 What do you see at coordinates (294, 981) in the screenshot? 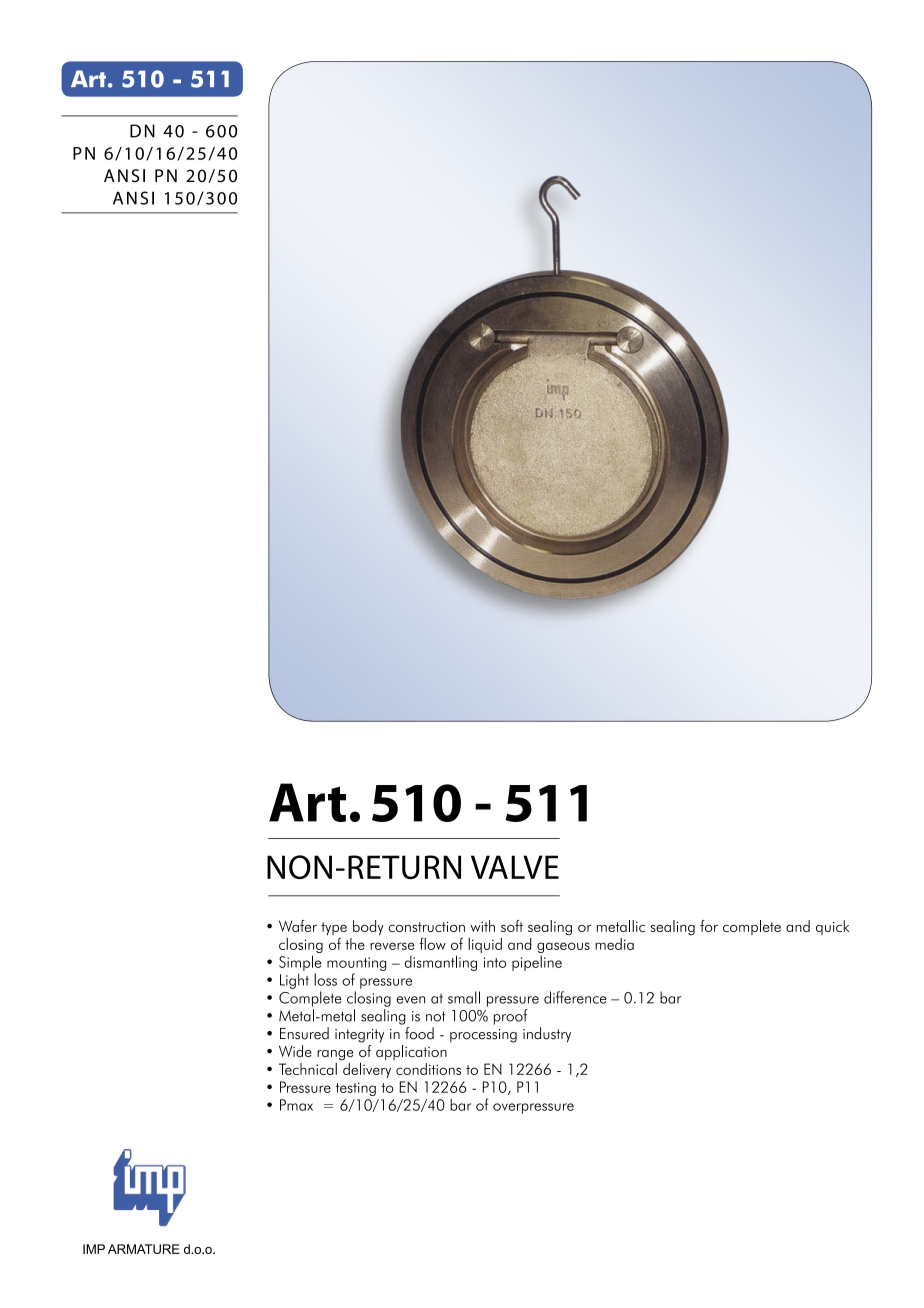
I see `Light` at bounding box center [294, 981].
